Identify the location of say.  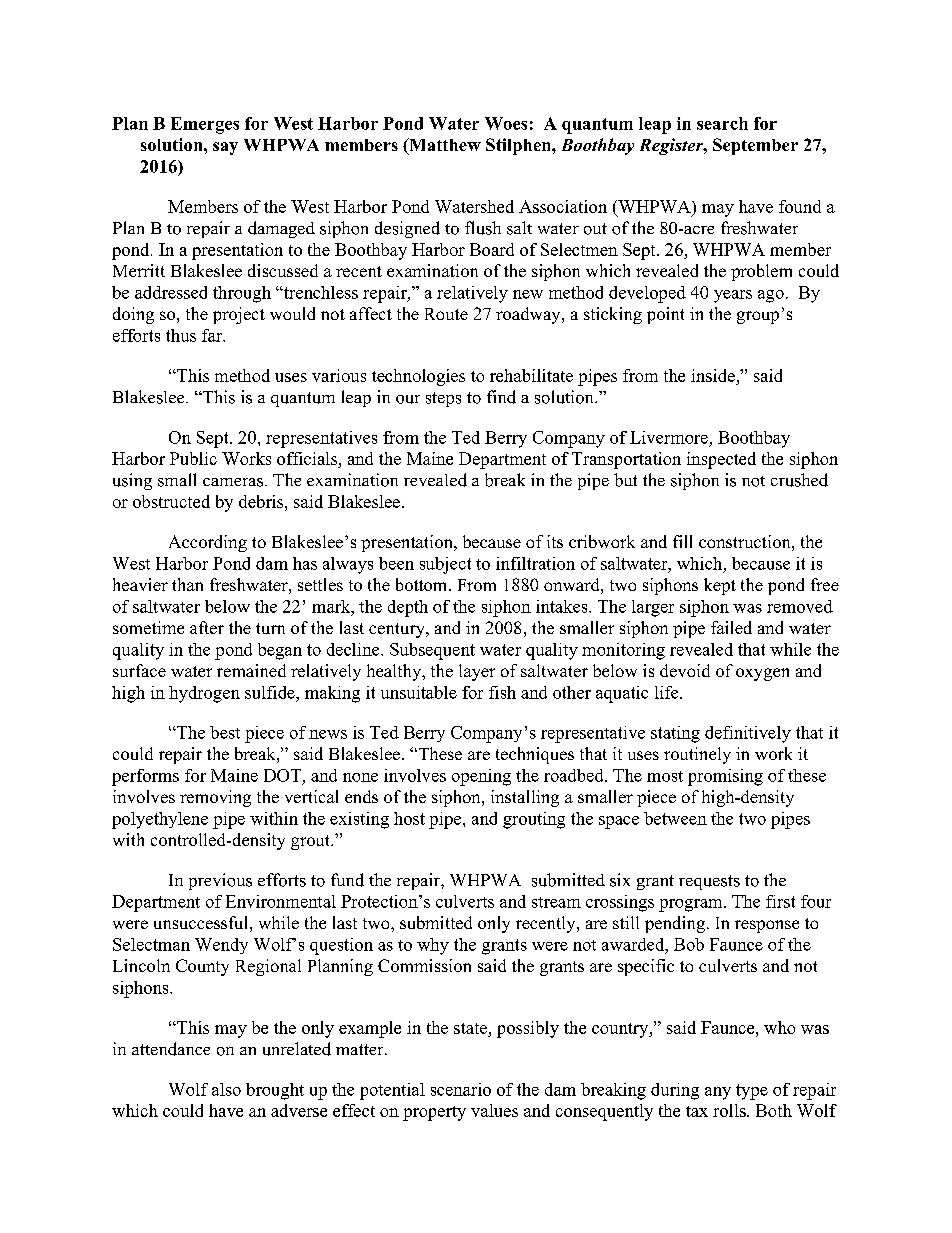
(225, 148).
